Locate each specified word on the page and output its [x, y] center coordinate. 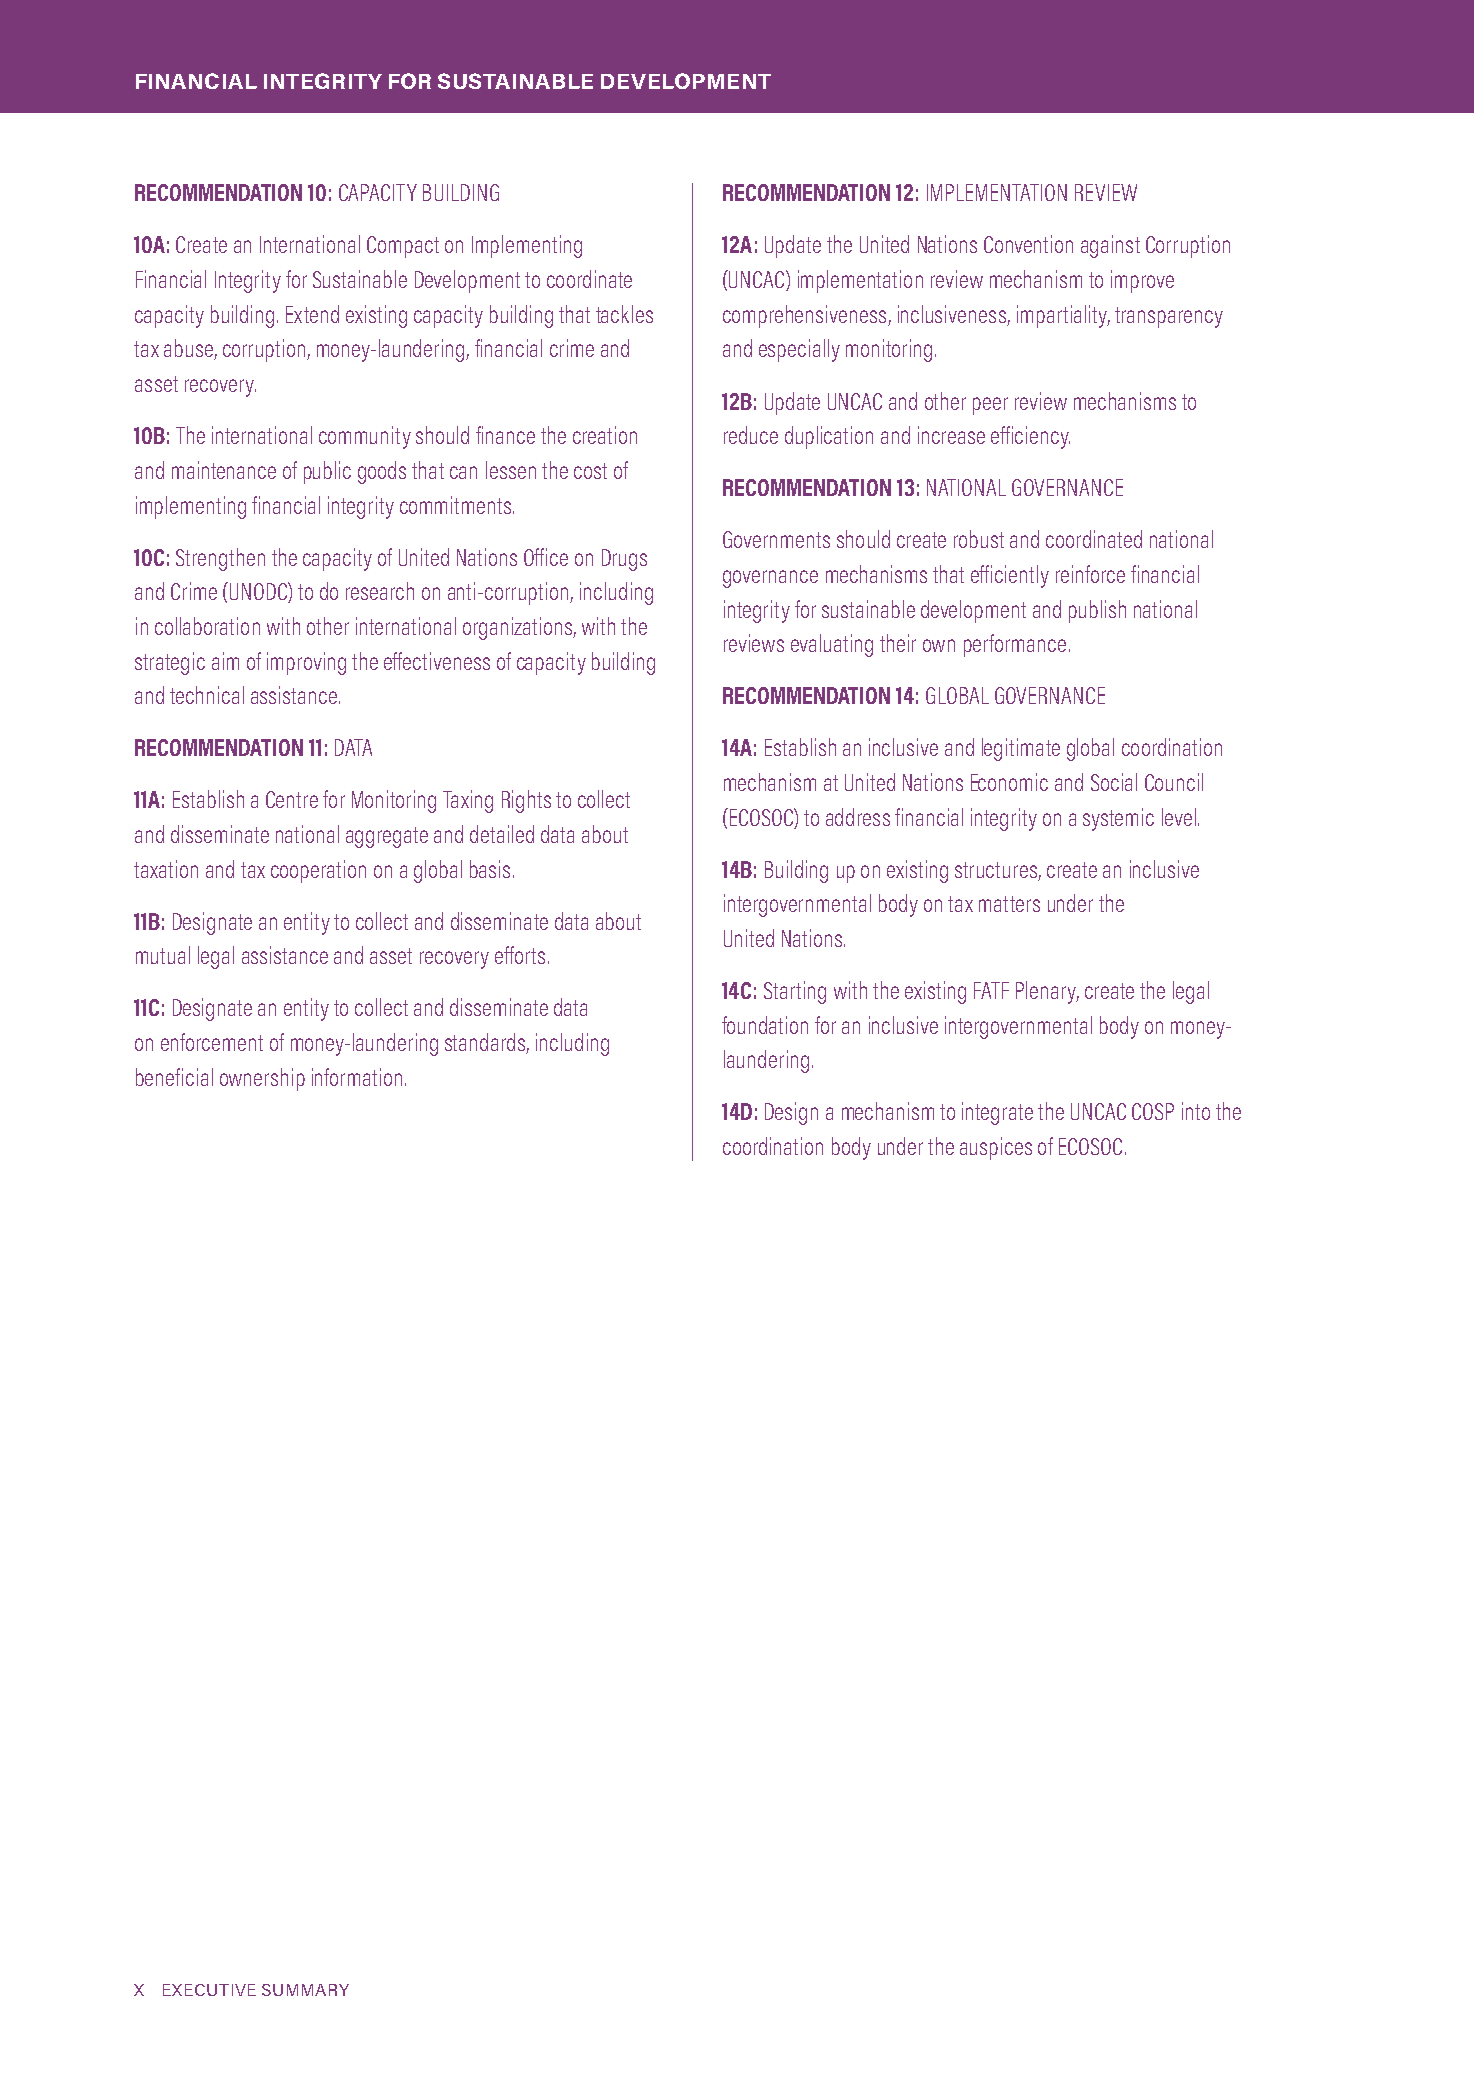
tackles [624, 314]
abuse [189, 349]
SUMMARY [305, 1990]
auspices [996, 1148]
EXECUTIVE [209, 1990]
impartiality [1063, 316]
